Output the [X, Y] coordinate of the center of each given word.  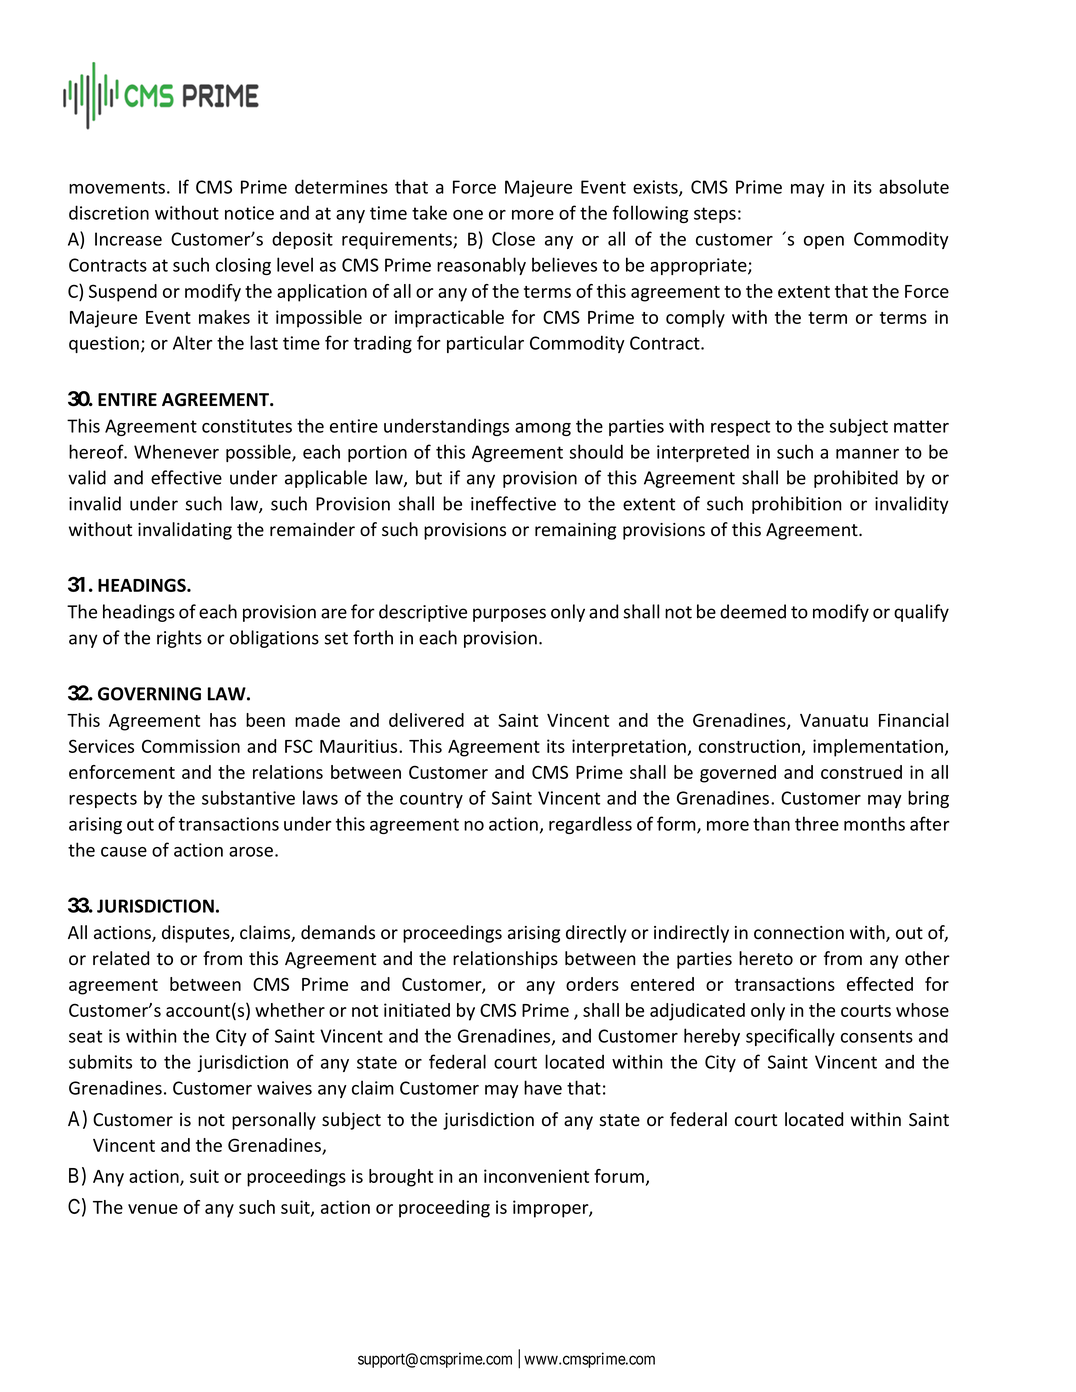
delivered [426, 720]
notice [249, 213]
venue [153, 1209]
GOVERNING [149, 694]
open [824, 242]
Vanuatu [834, 720]
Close [513, 238]
